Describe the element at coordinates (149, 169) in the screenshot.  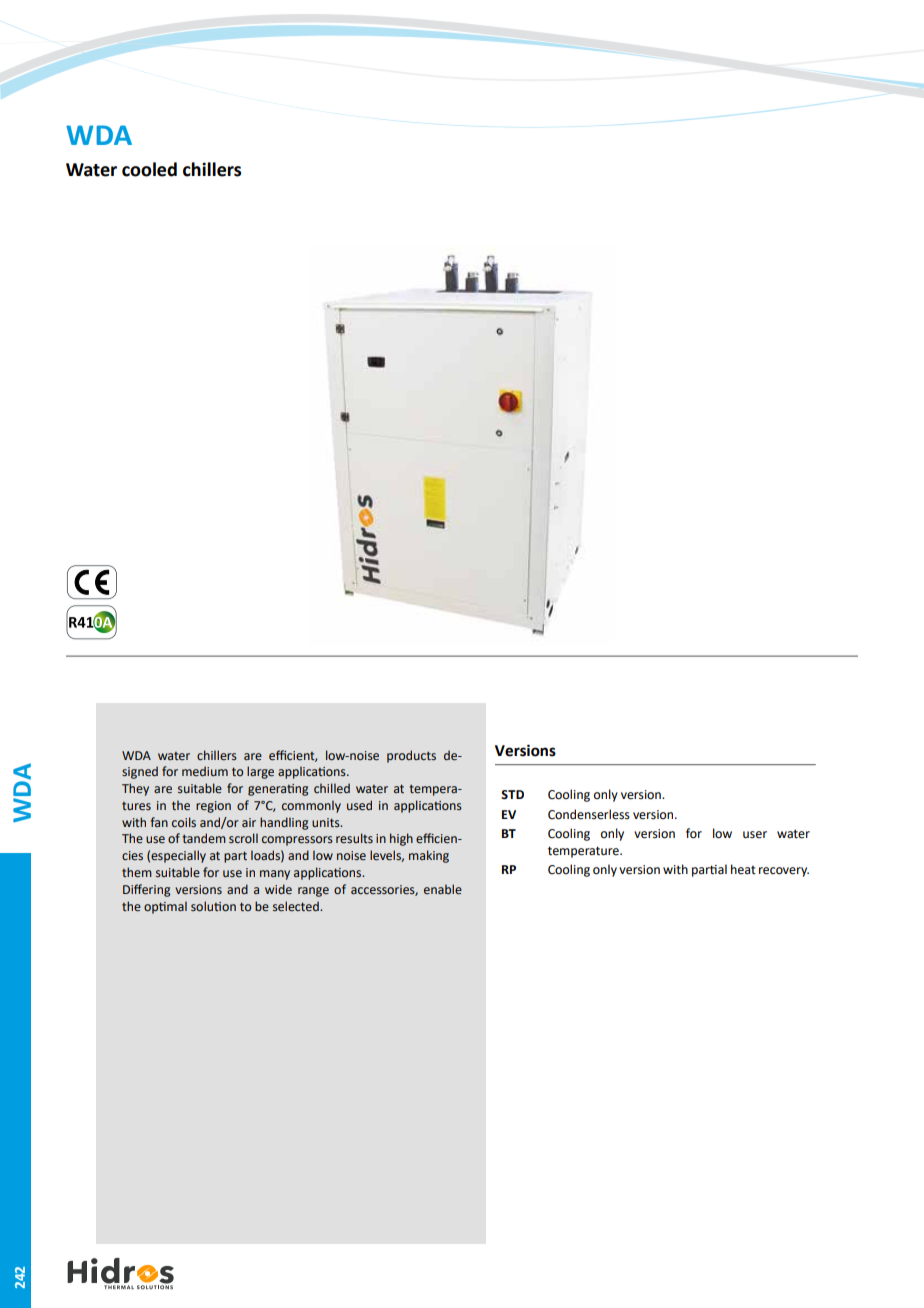
I see `cooled` at that location.
